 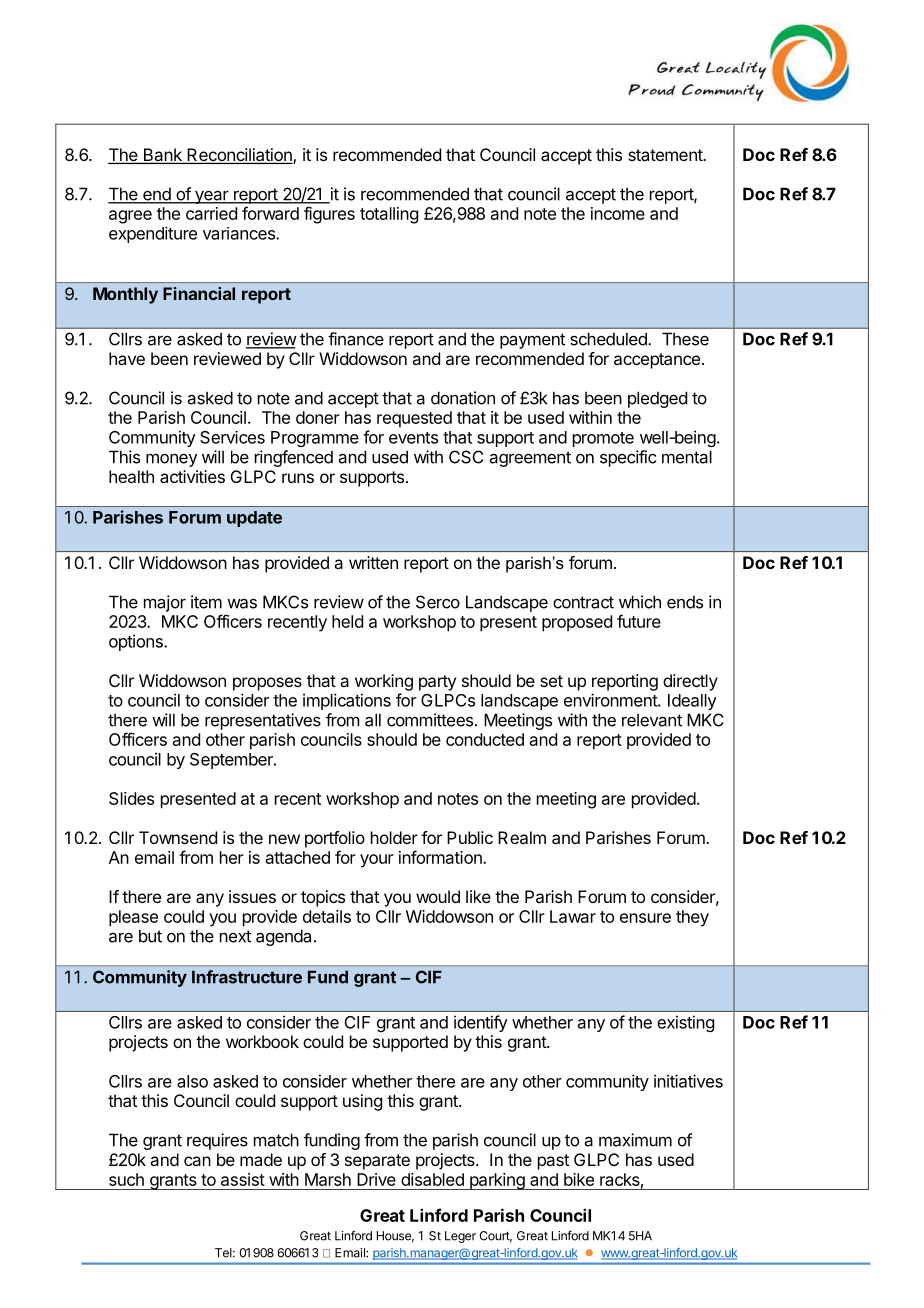 What do you see at coordinates (652, 720) in the screenshot?
I see `relevant` at bounding box center [652, 720].
